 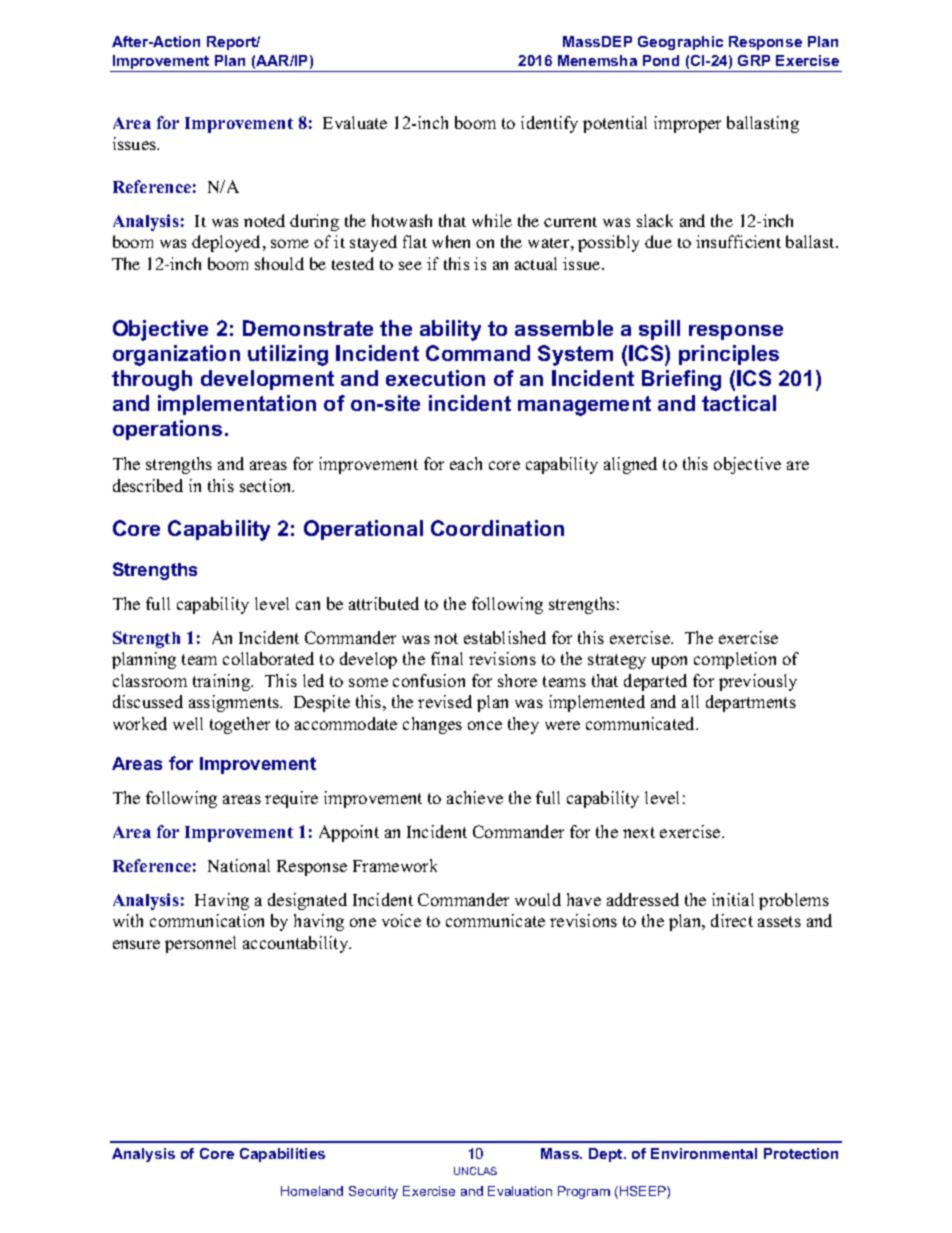 I want to click on Evaluation, so click(x=520, y=1191).
